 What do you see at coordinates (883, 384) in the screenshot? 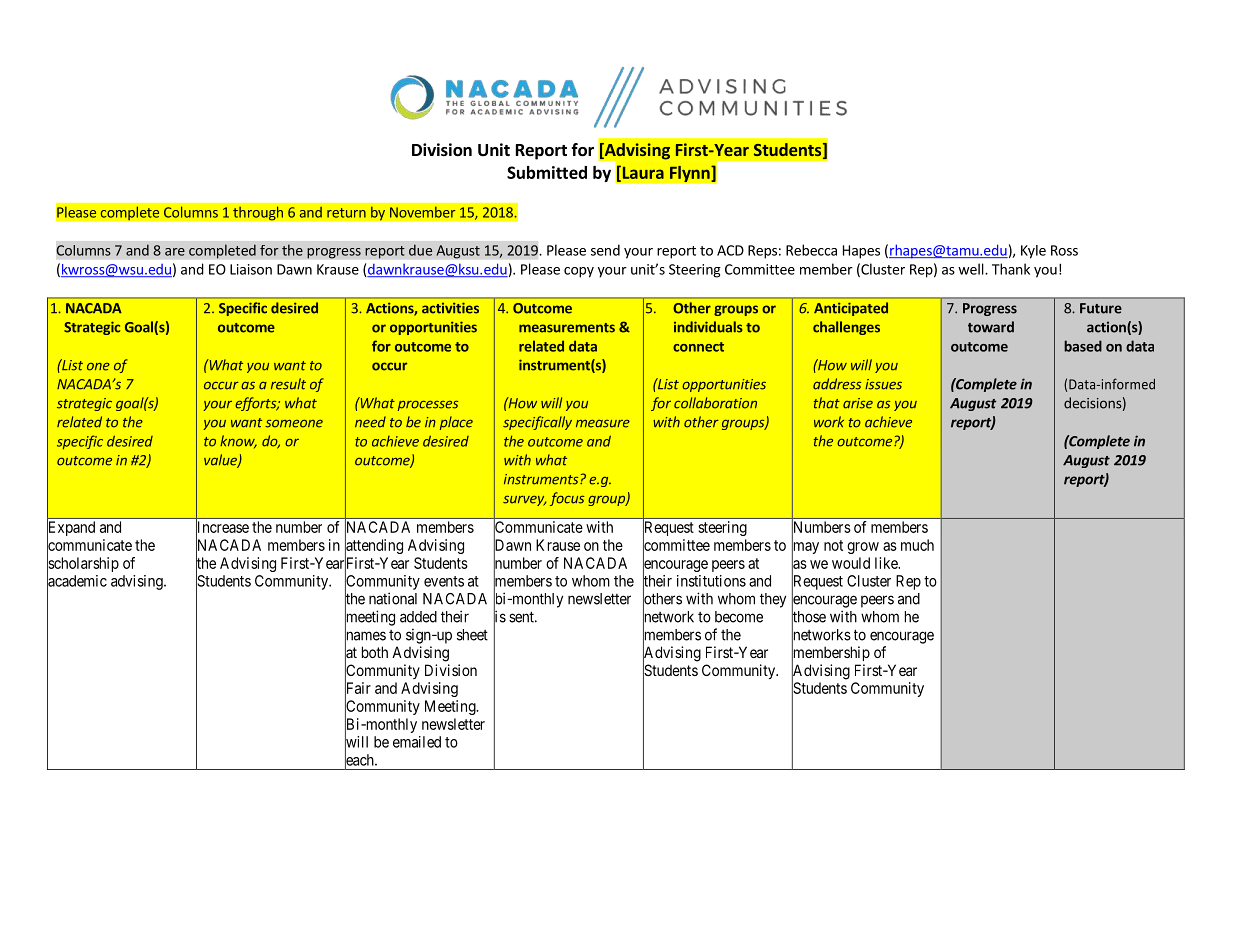
I see `issues` at bounding box center [883, 384].
